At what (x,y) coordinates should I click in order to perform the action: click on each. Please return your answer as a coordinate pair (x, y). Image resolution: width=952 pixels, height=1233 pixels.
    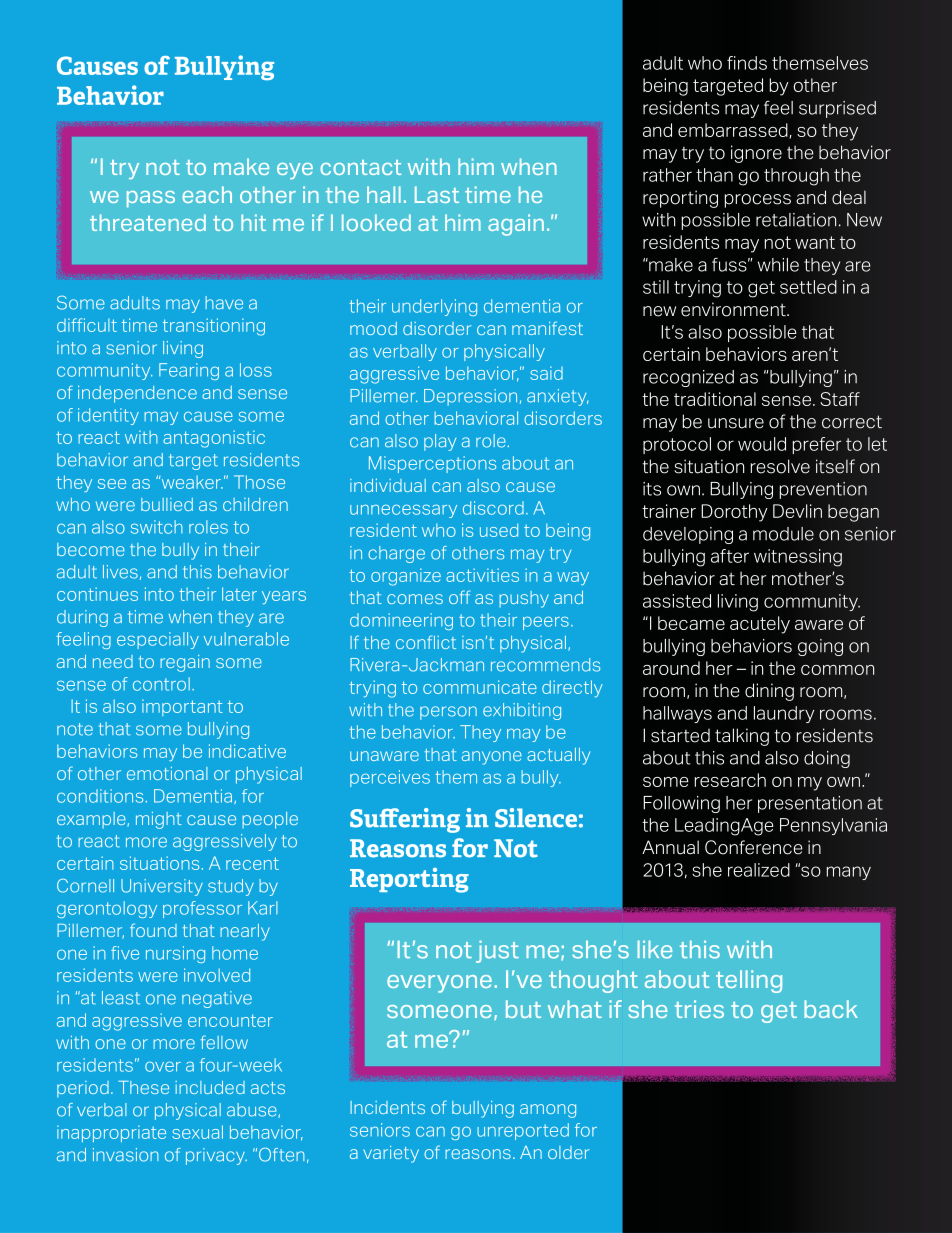
    Looking at the image, I should click on (207, 194).
